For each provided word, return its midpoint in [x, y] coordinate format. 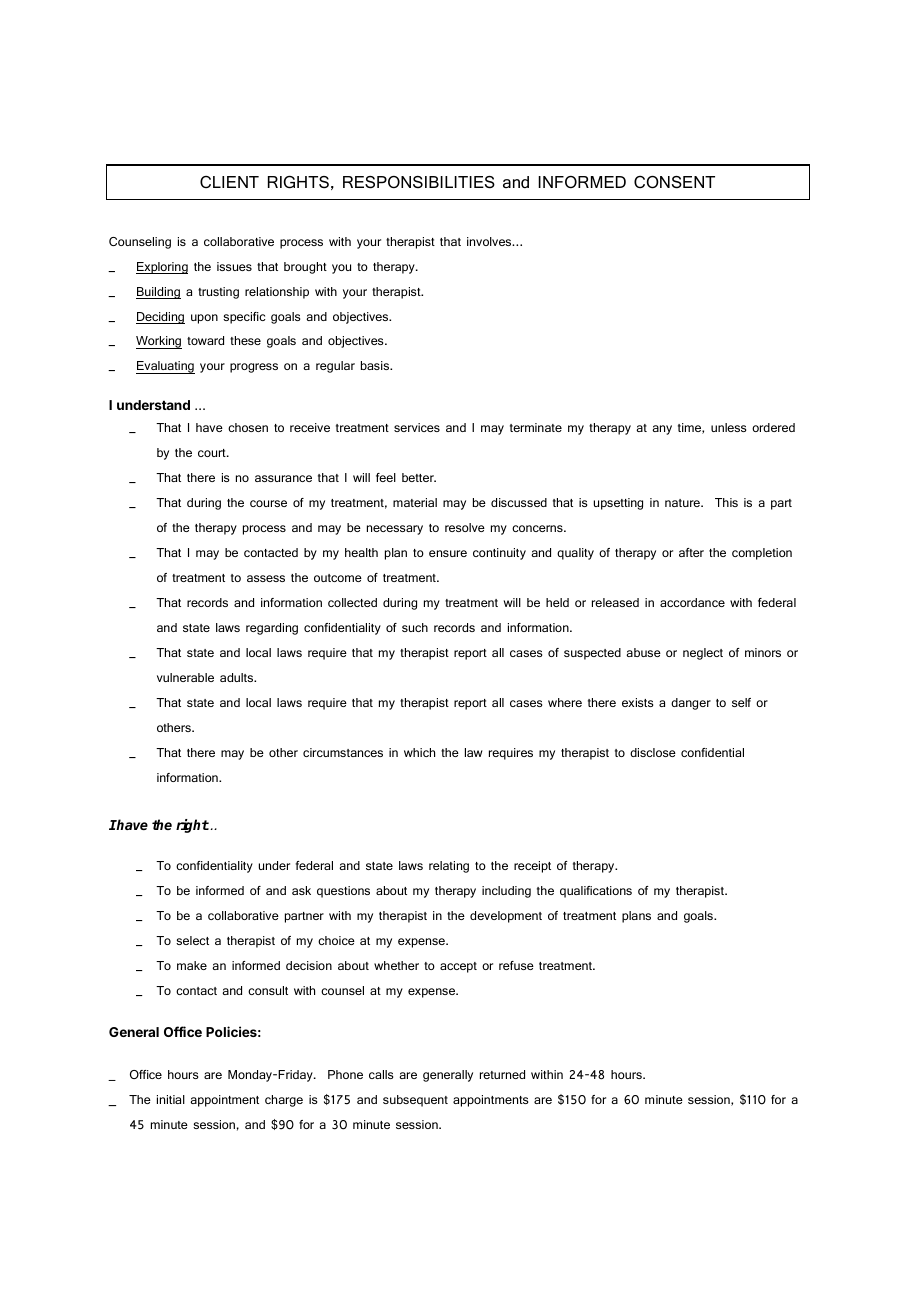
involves [490, 241]
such [415, 627]
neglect [703, 654]
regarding [272, 629]
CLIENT [229, 182]
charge [284, 1101]
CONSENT [674, 182]
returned [502, 1074]
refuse [516, 965]
